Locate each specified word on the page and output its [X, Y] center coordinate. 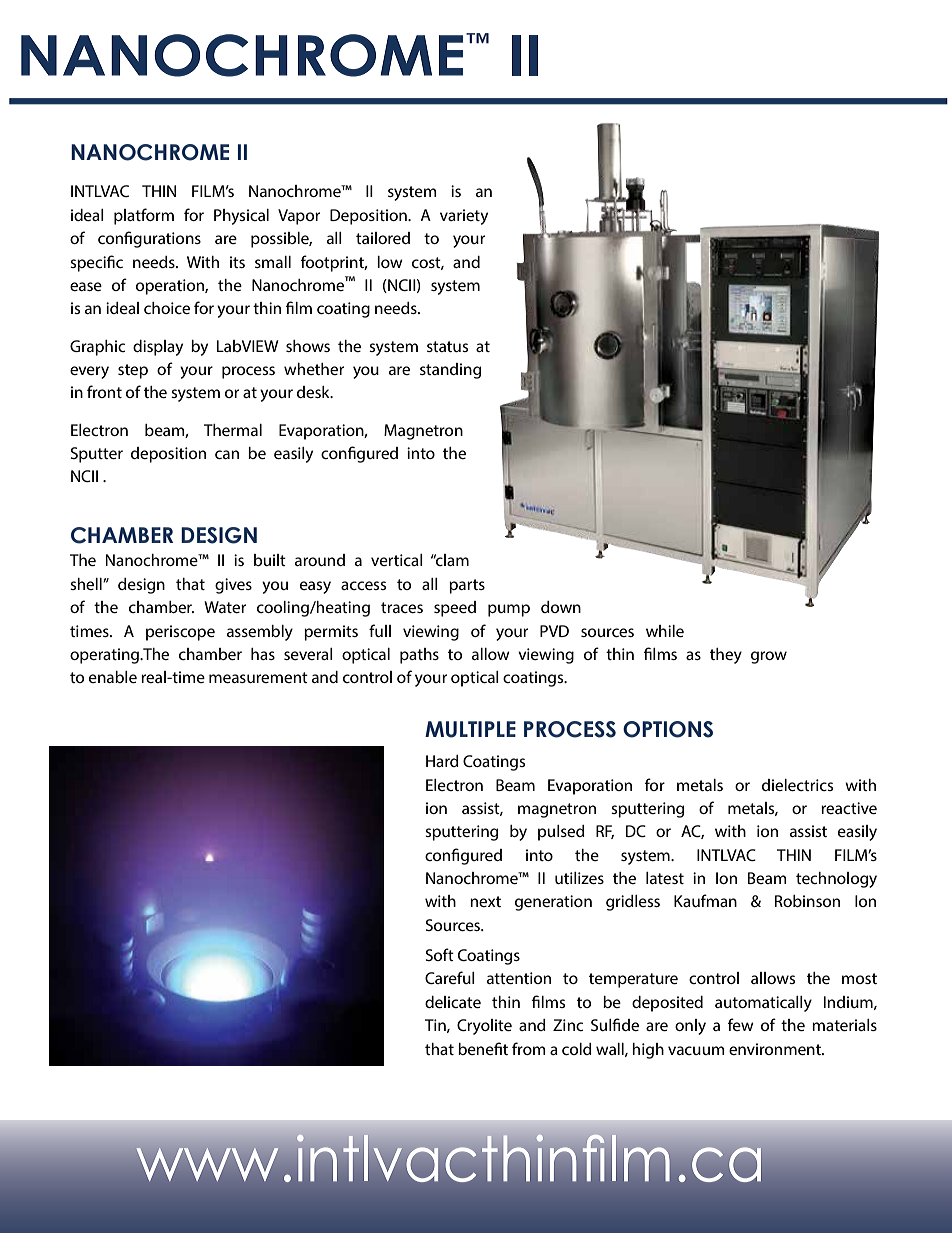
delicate [453, 1002]
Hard [442, 761]
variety [464, 217]
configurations [149, 239]
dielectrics [797, 785]
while [665, 631]
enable [113, 677]
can [227, 454]
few [741, 1024]
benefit [483, 1048]
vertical [397, 560]
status [447, 346]
